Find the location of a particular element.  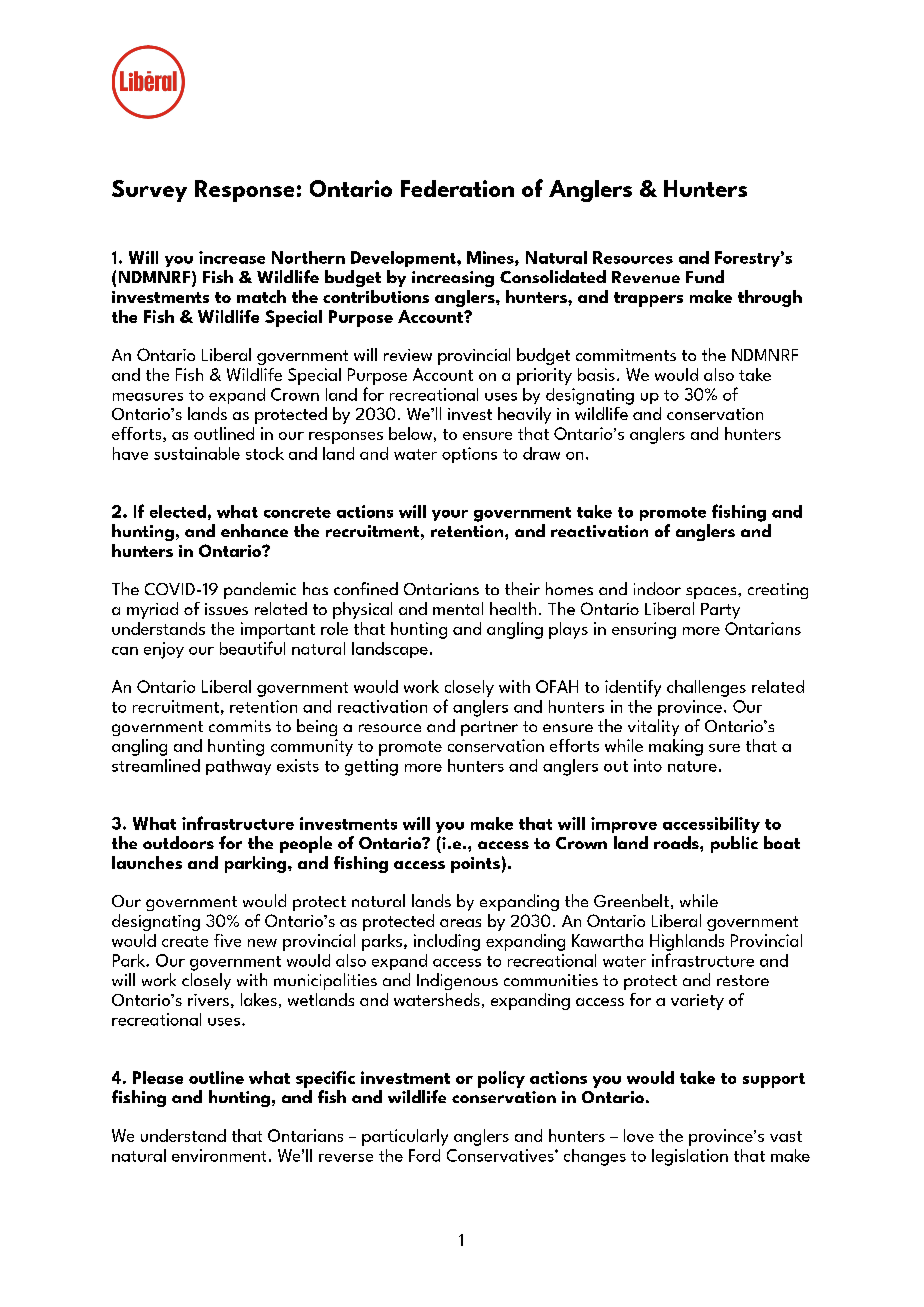

increase is located at coordinates (232, 257).
